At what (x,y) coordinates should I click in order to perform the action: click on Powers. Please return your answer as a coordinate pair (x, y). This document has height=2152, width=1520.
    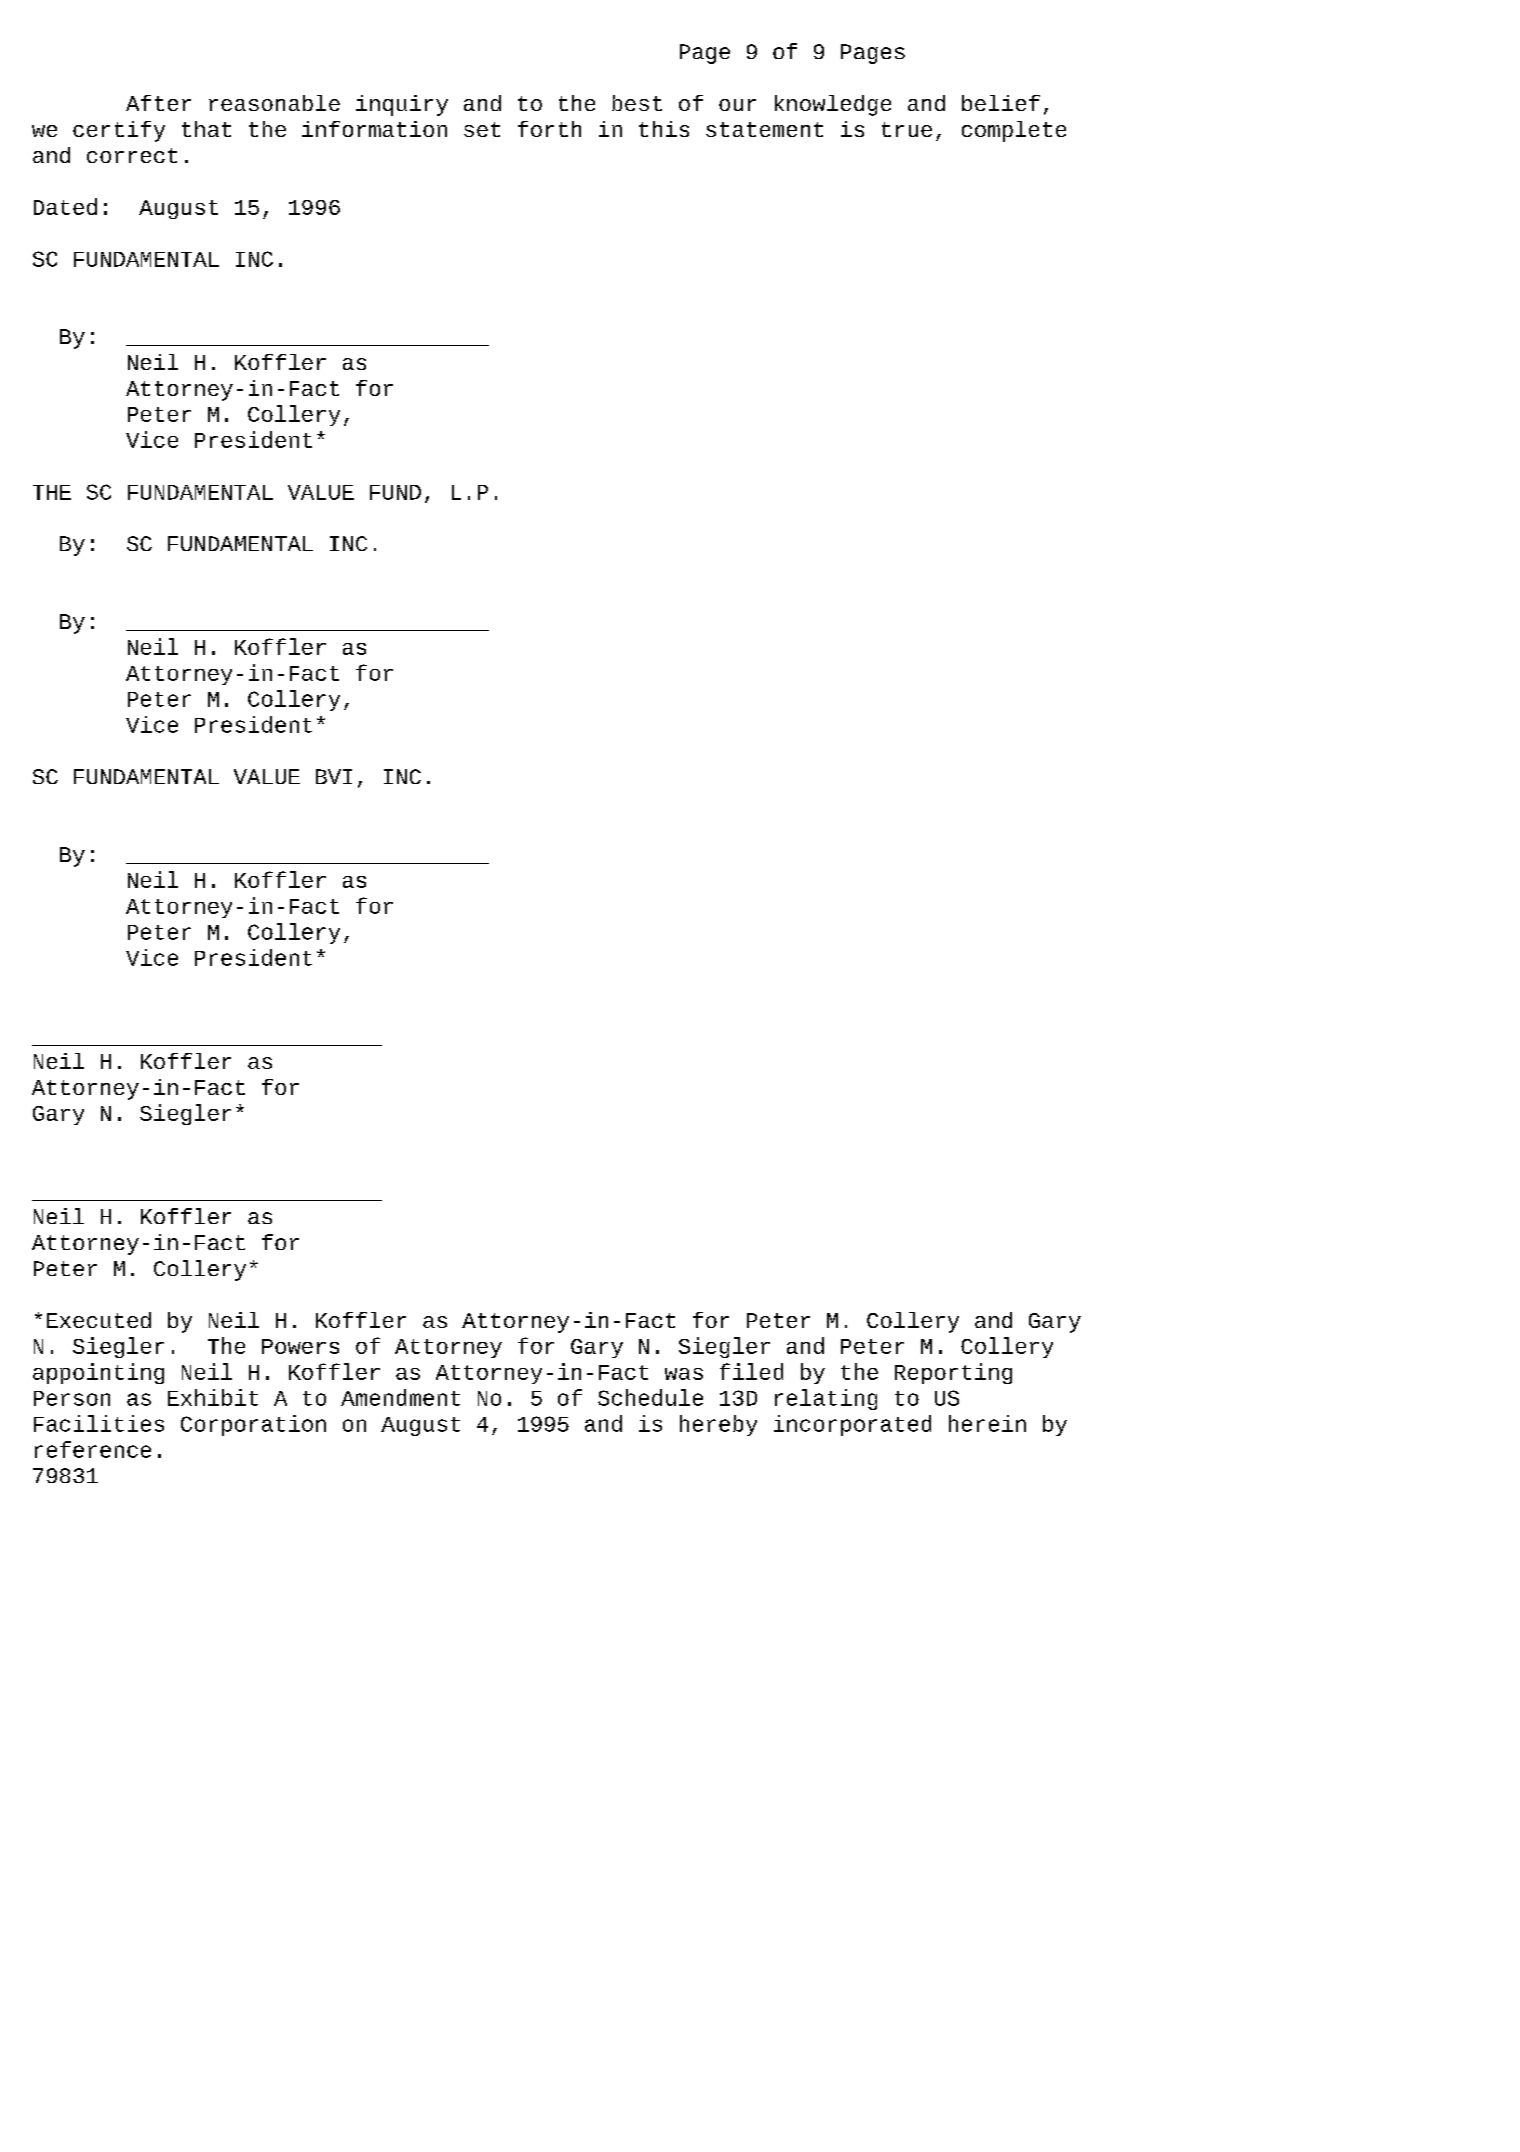
    Looking at the image, I should click on (300, 1346).
